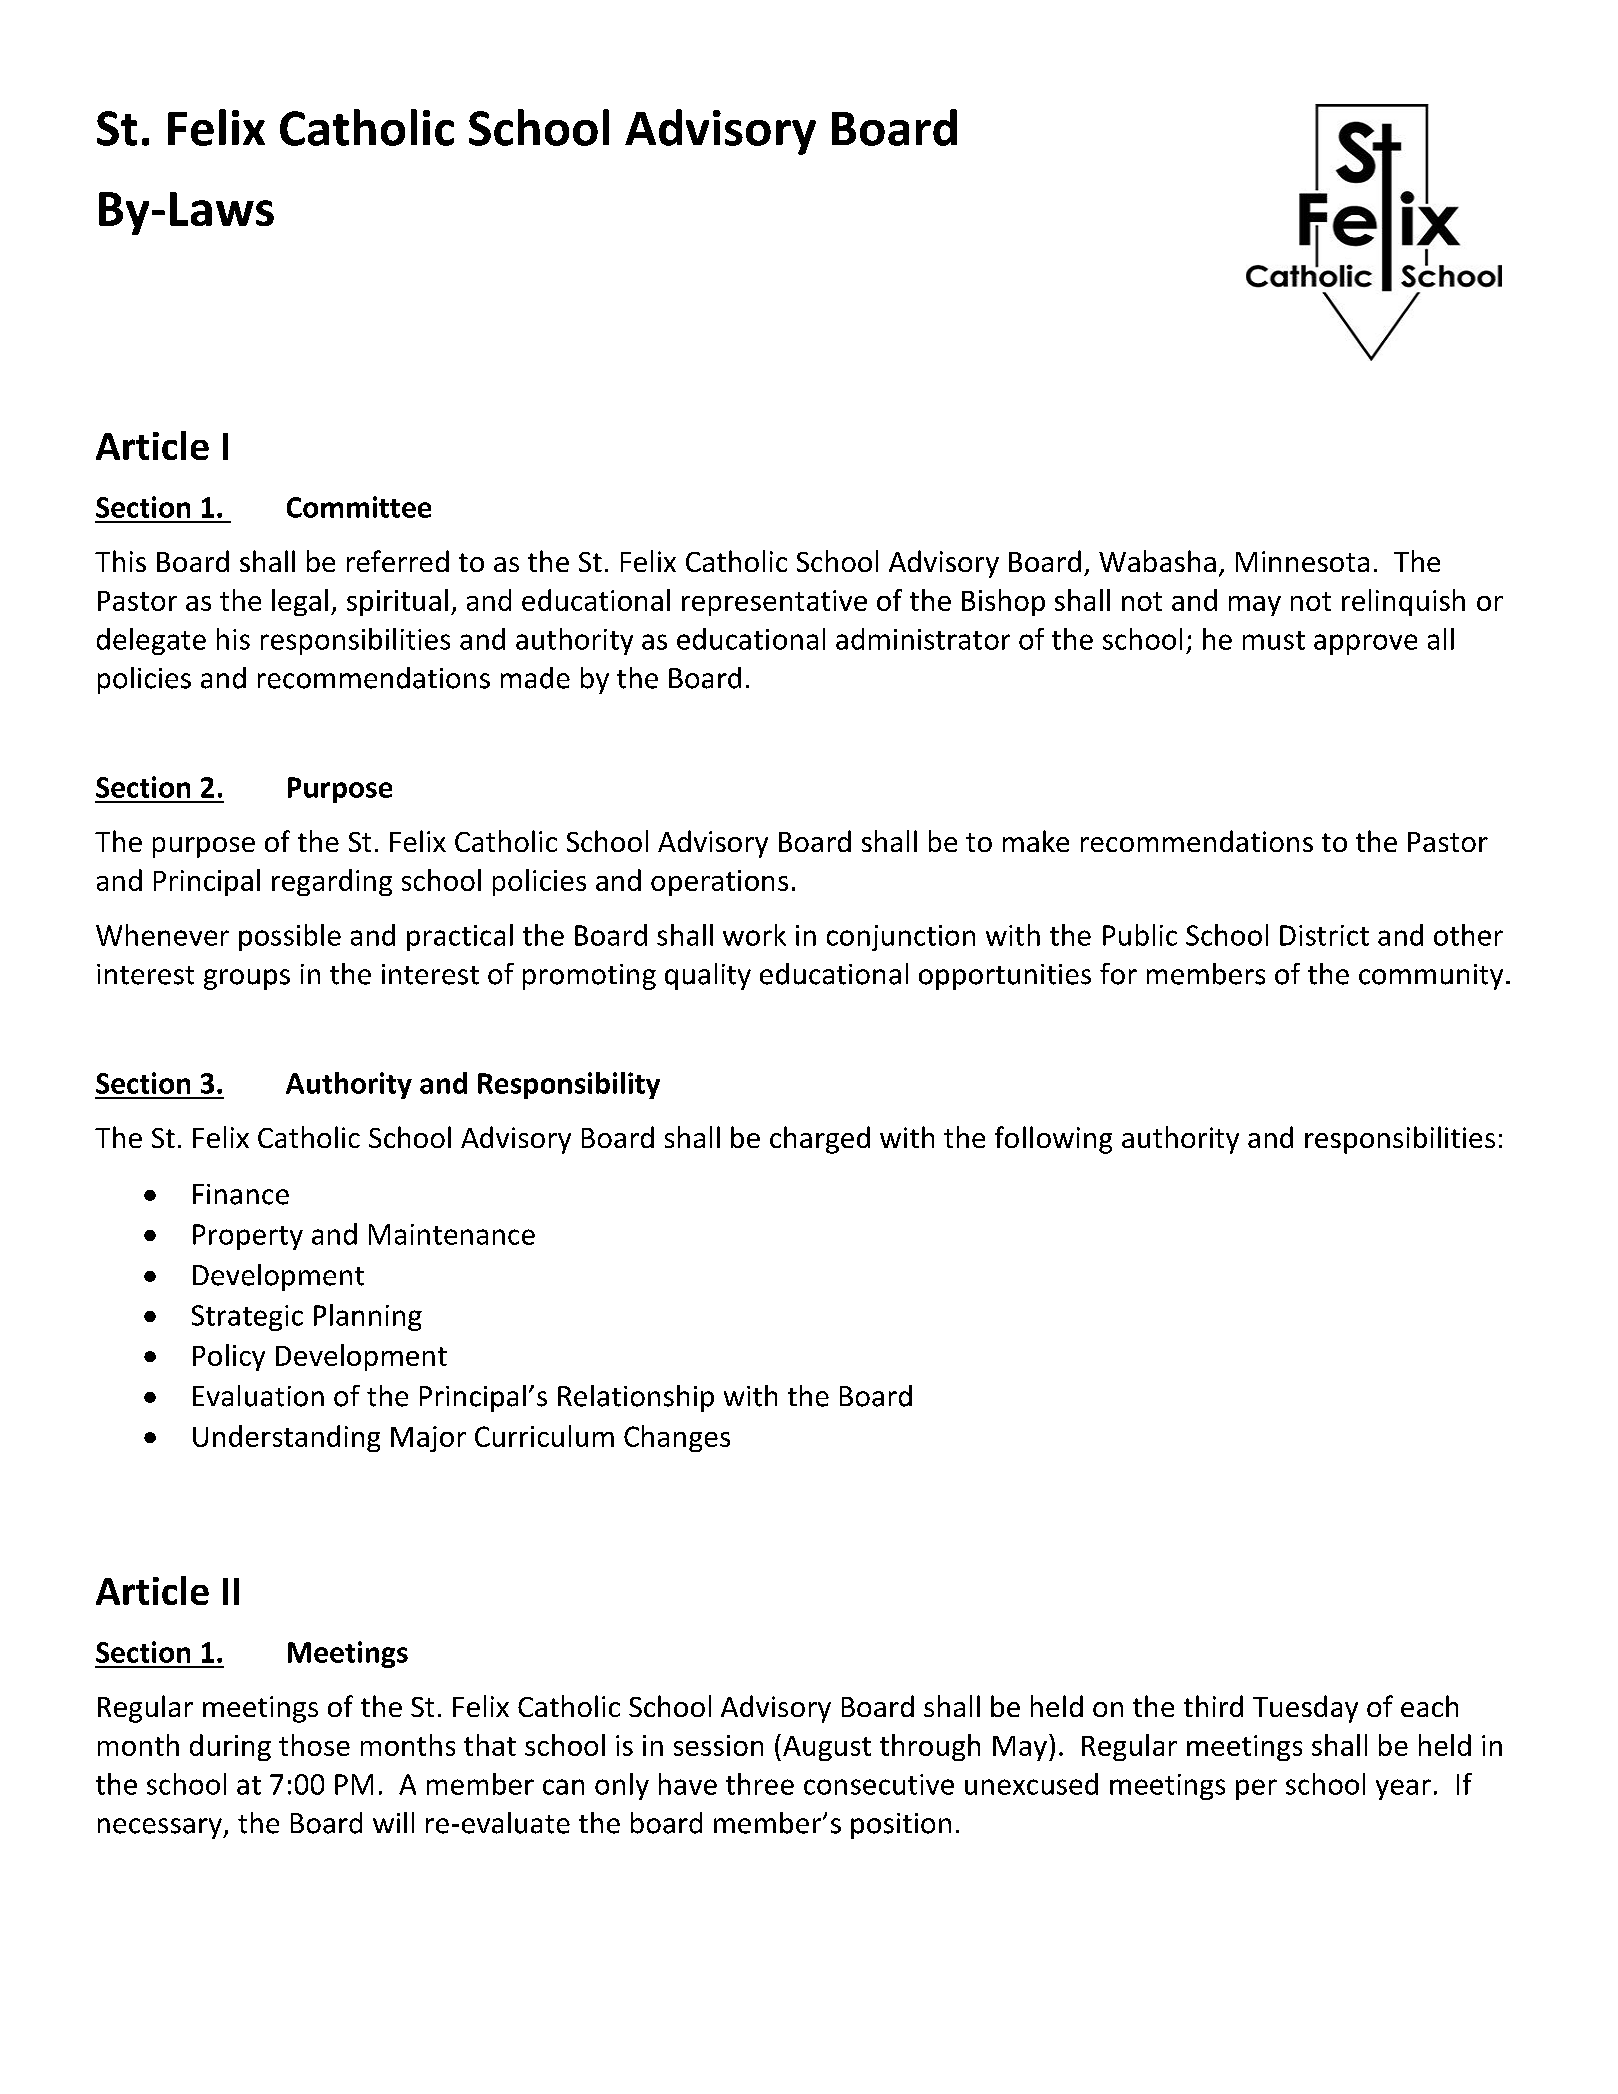  What do you see at coordinates (241, 1194) in the document?
I see `Finance` at bounding box center [241, 1194].
